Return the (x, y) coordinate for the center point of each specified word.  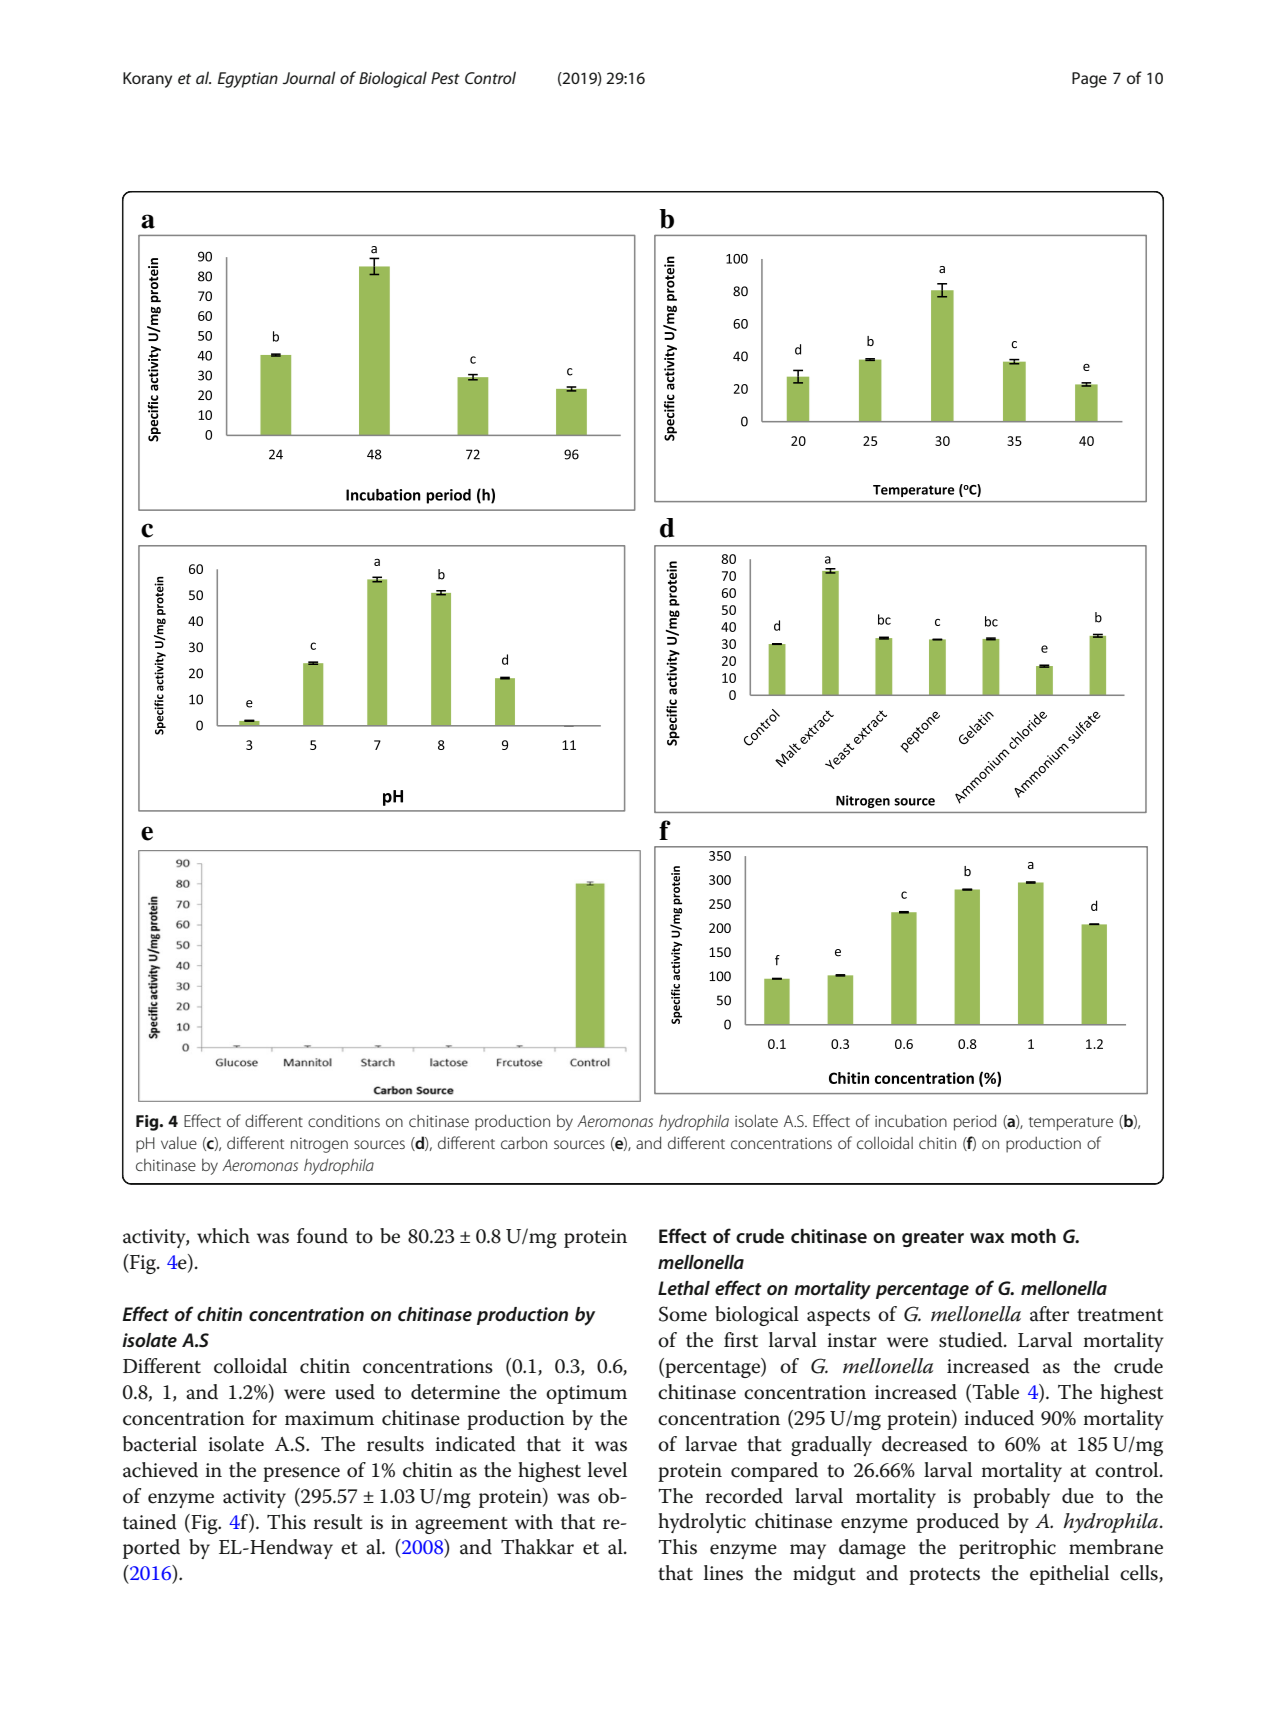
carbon (524, 1142)
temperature (1071, 1124)
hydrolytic (702, 1523)
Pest (445, 78)
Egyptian (248, 80)
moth (1033, 1236)
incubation (911, 1120)
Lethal (684, 1288)
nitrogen (319, 1145)
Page (1089, 80)
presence (301, 1474)
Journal (309, 77)
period (975, 1122)
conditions (344, 1120)
